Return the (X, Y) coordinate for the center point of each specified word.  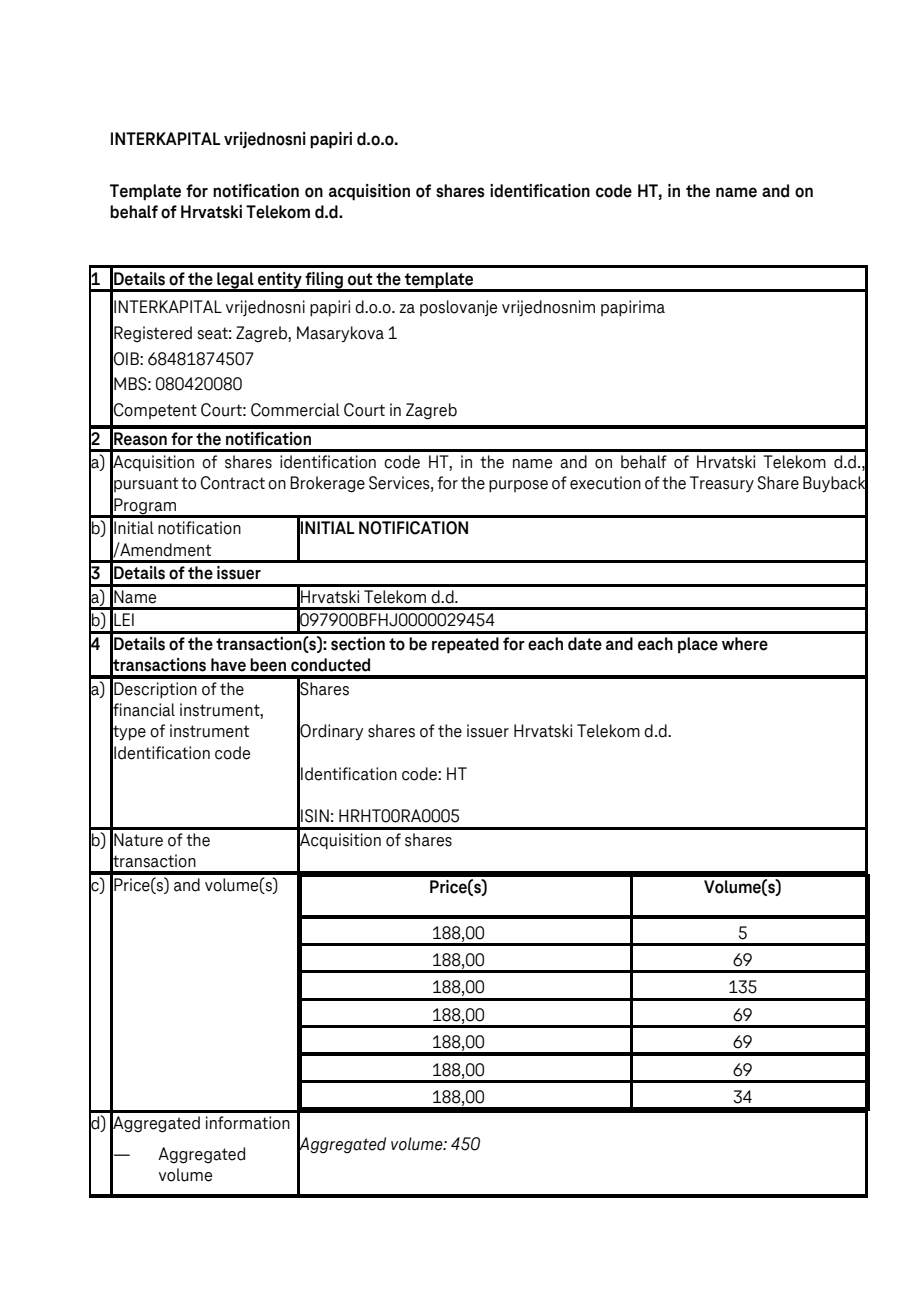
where (745, 644)
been (268, 665)
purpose (518, 486)
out (360, 279)
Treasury (722, 484)
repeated (465, 645)
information (248, 1123)
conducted (330, 665)
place (698, 645)
